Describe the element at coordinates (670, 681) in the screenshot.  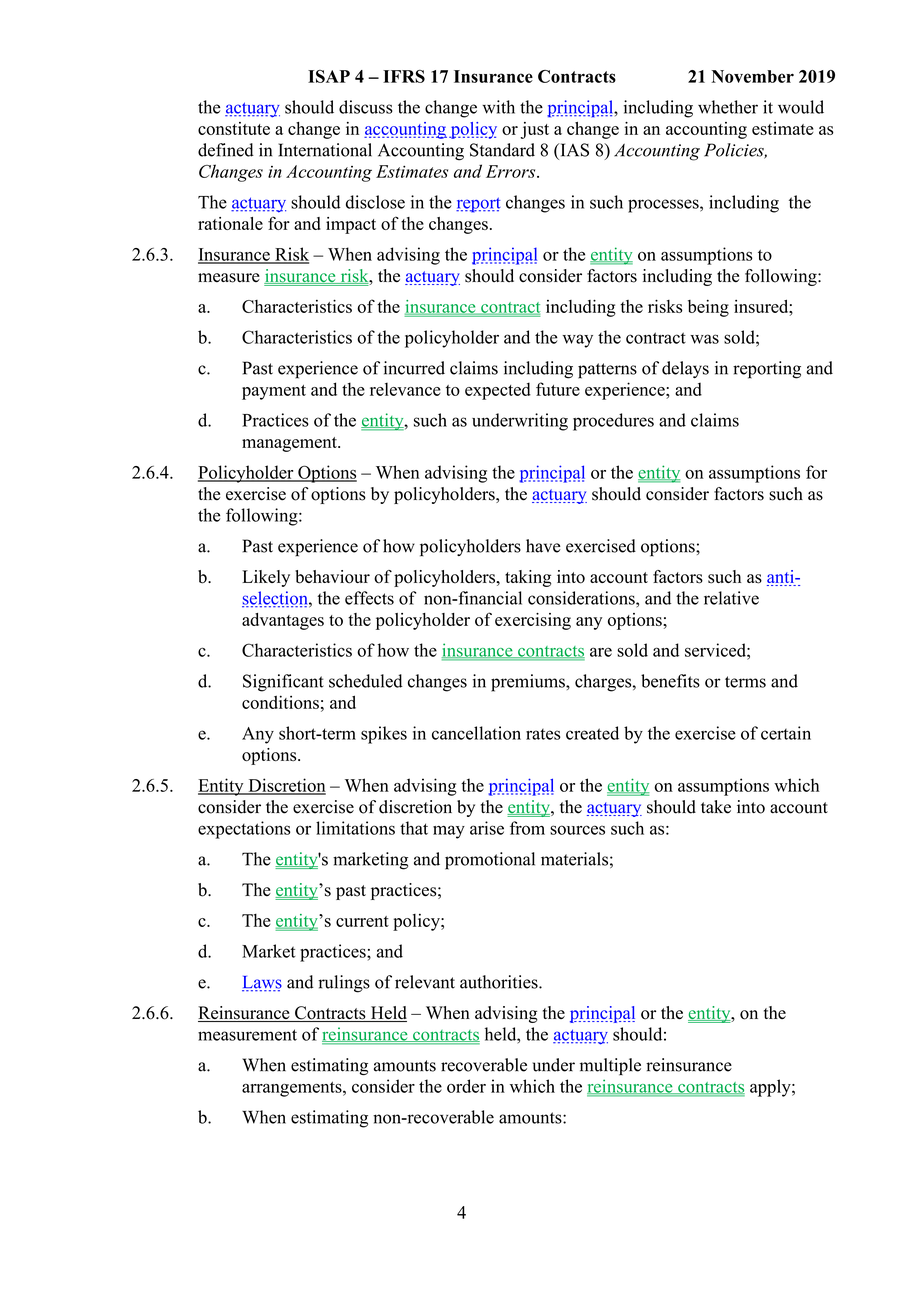
I see `benefits` at that location.
